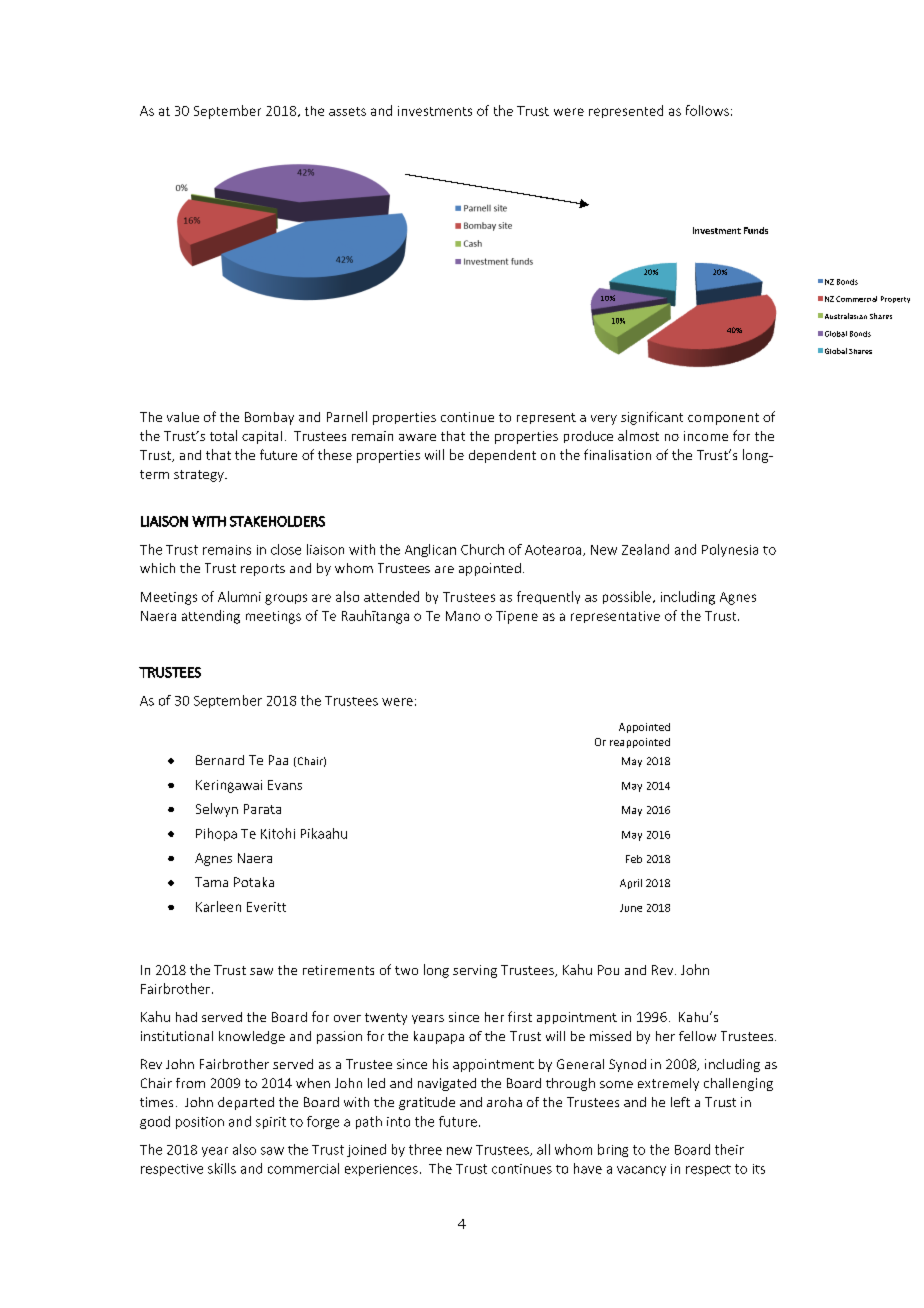 The height and width of the image is (1308, 924). I want to click on Feb, so click(634, 859).
